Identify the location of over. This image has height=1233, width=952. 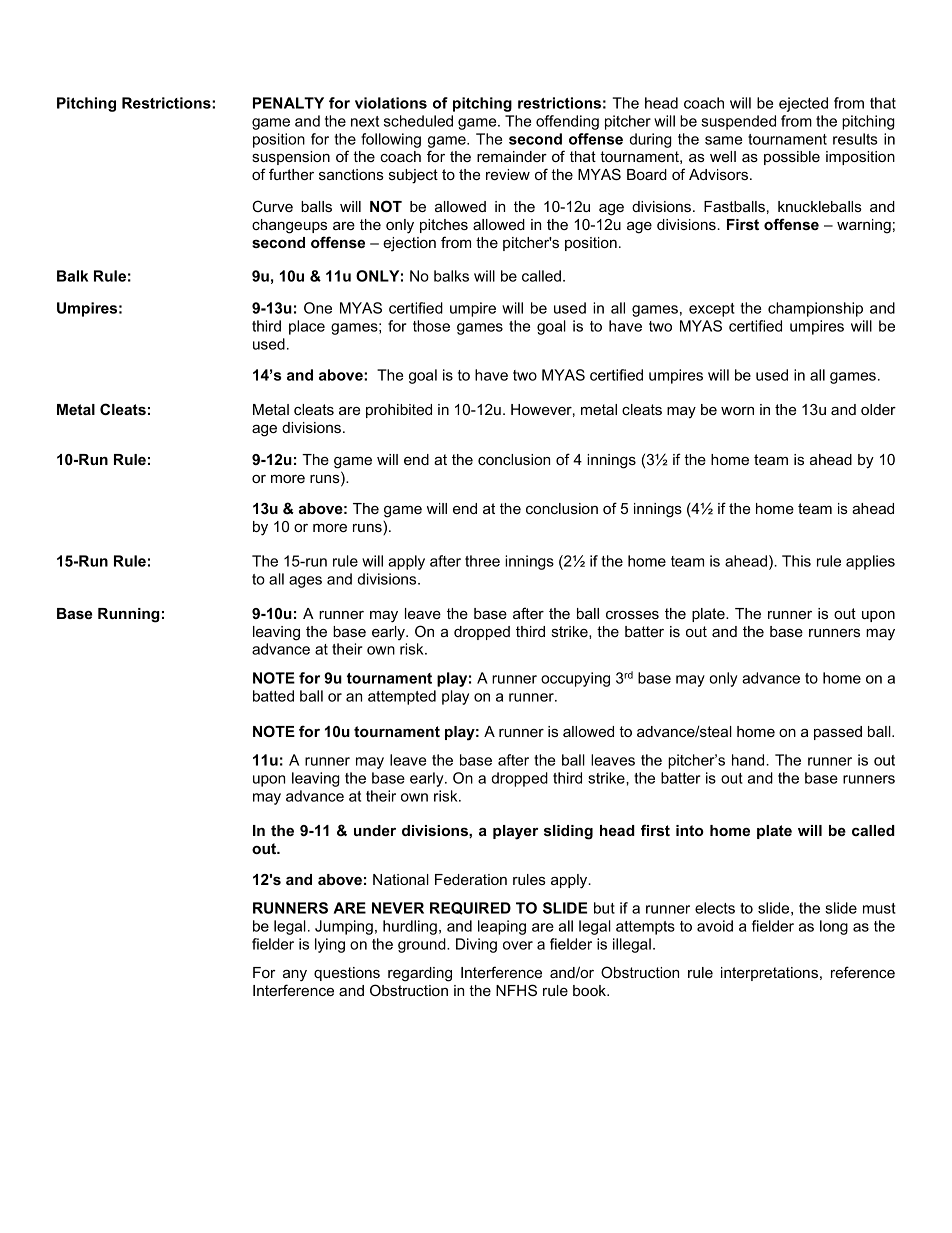
(518, 945).
